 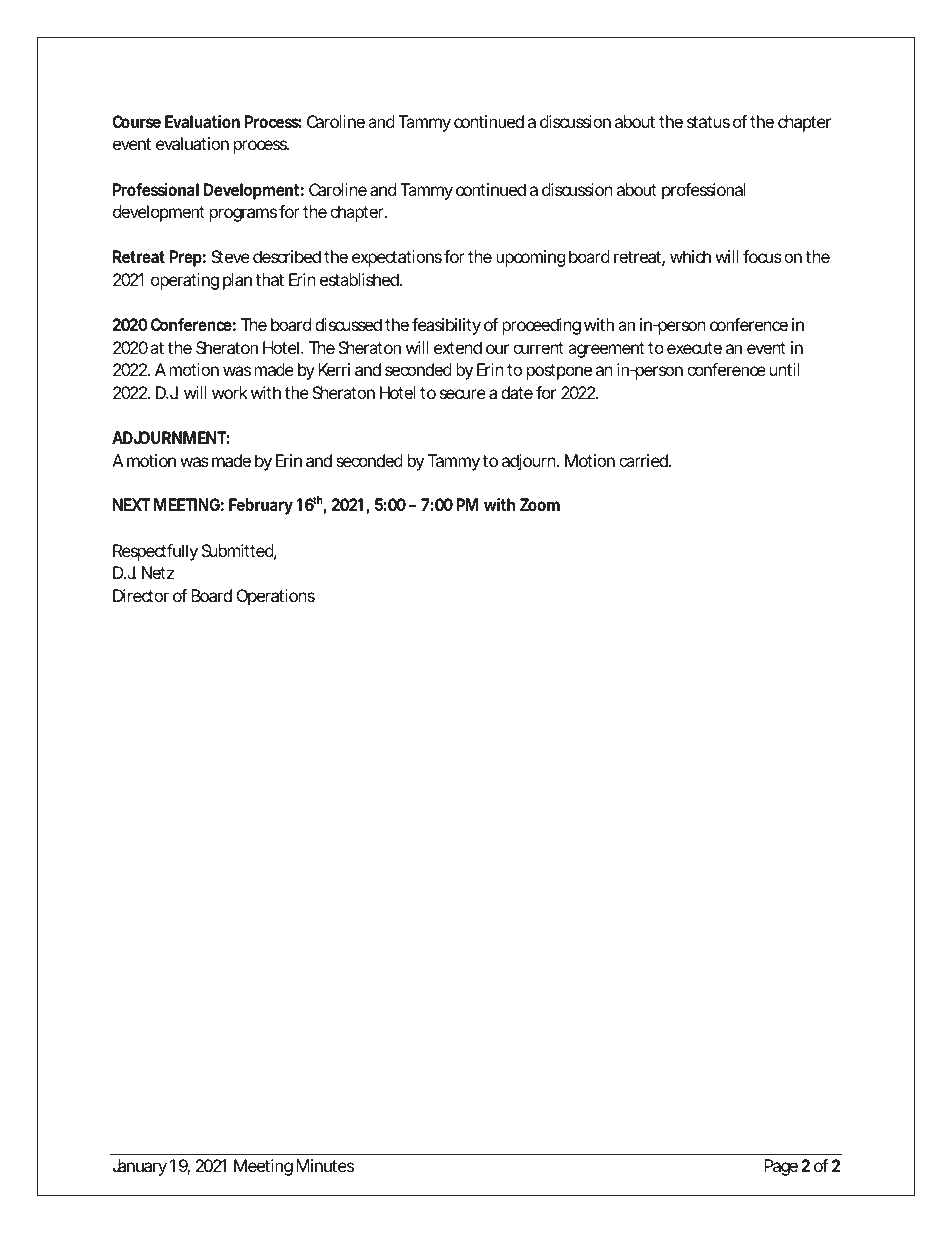 What do you see at coordinates (708, 122) in the screenshot?
I see `status` at bounding box center [708, 122].
